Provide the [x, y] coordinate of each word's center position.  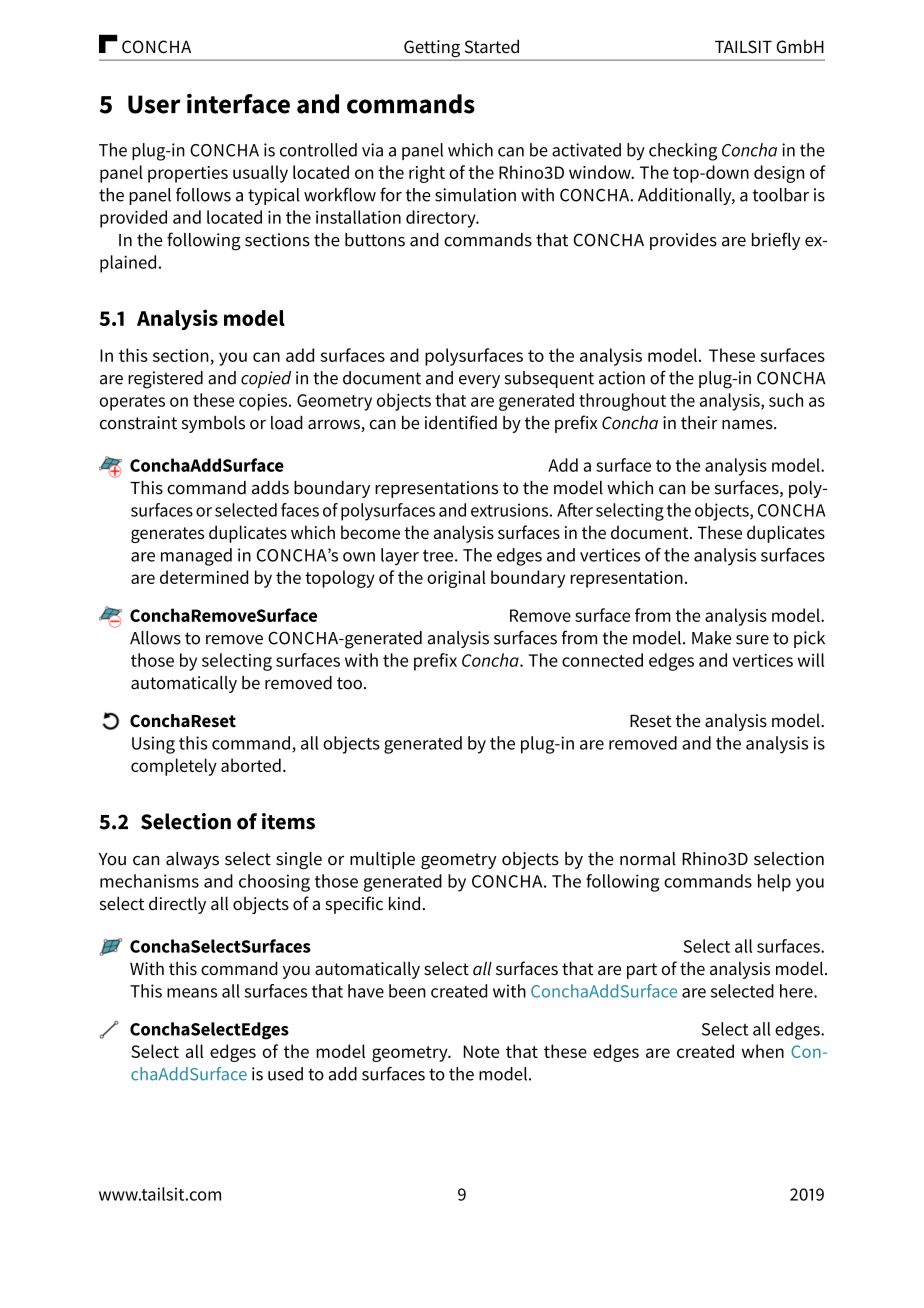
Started [492, 46]
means [192, 993]
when [763, 1051]
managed [196, 557]
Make [711, 638]
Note [481, 1051]
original [456, 579]
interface [238, 104]
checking [683, 152]
